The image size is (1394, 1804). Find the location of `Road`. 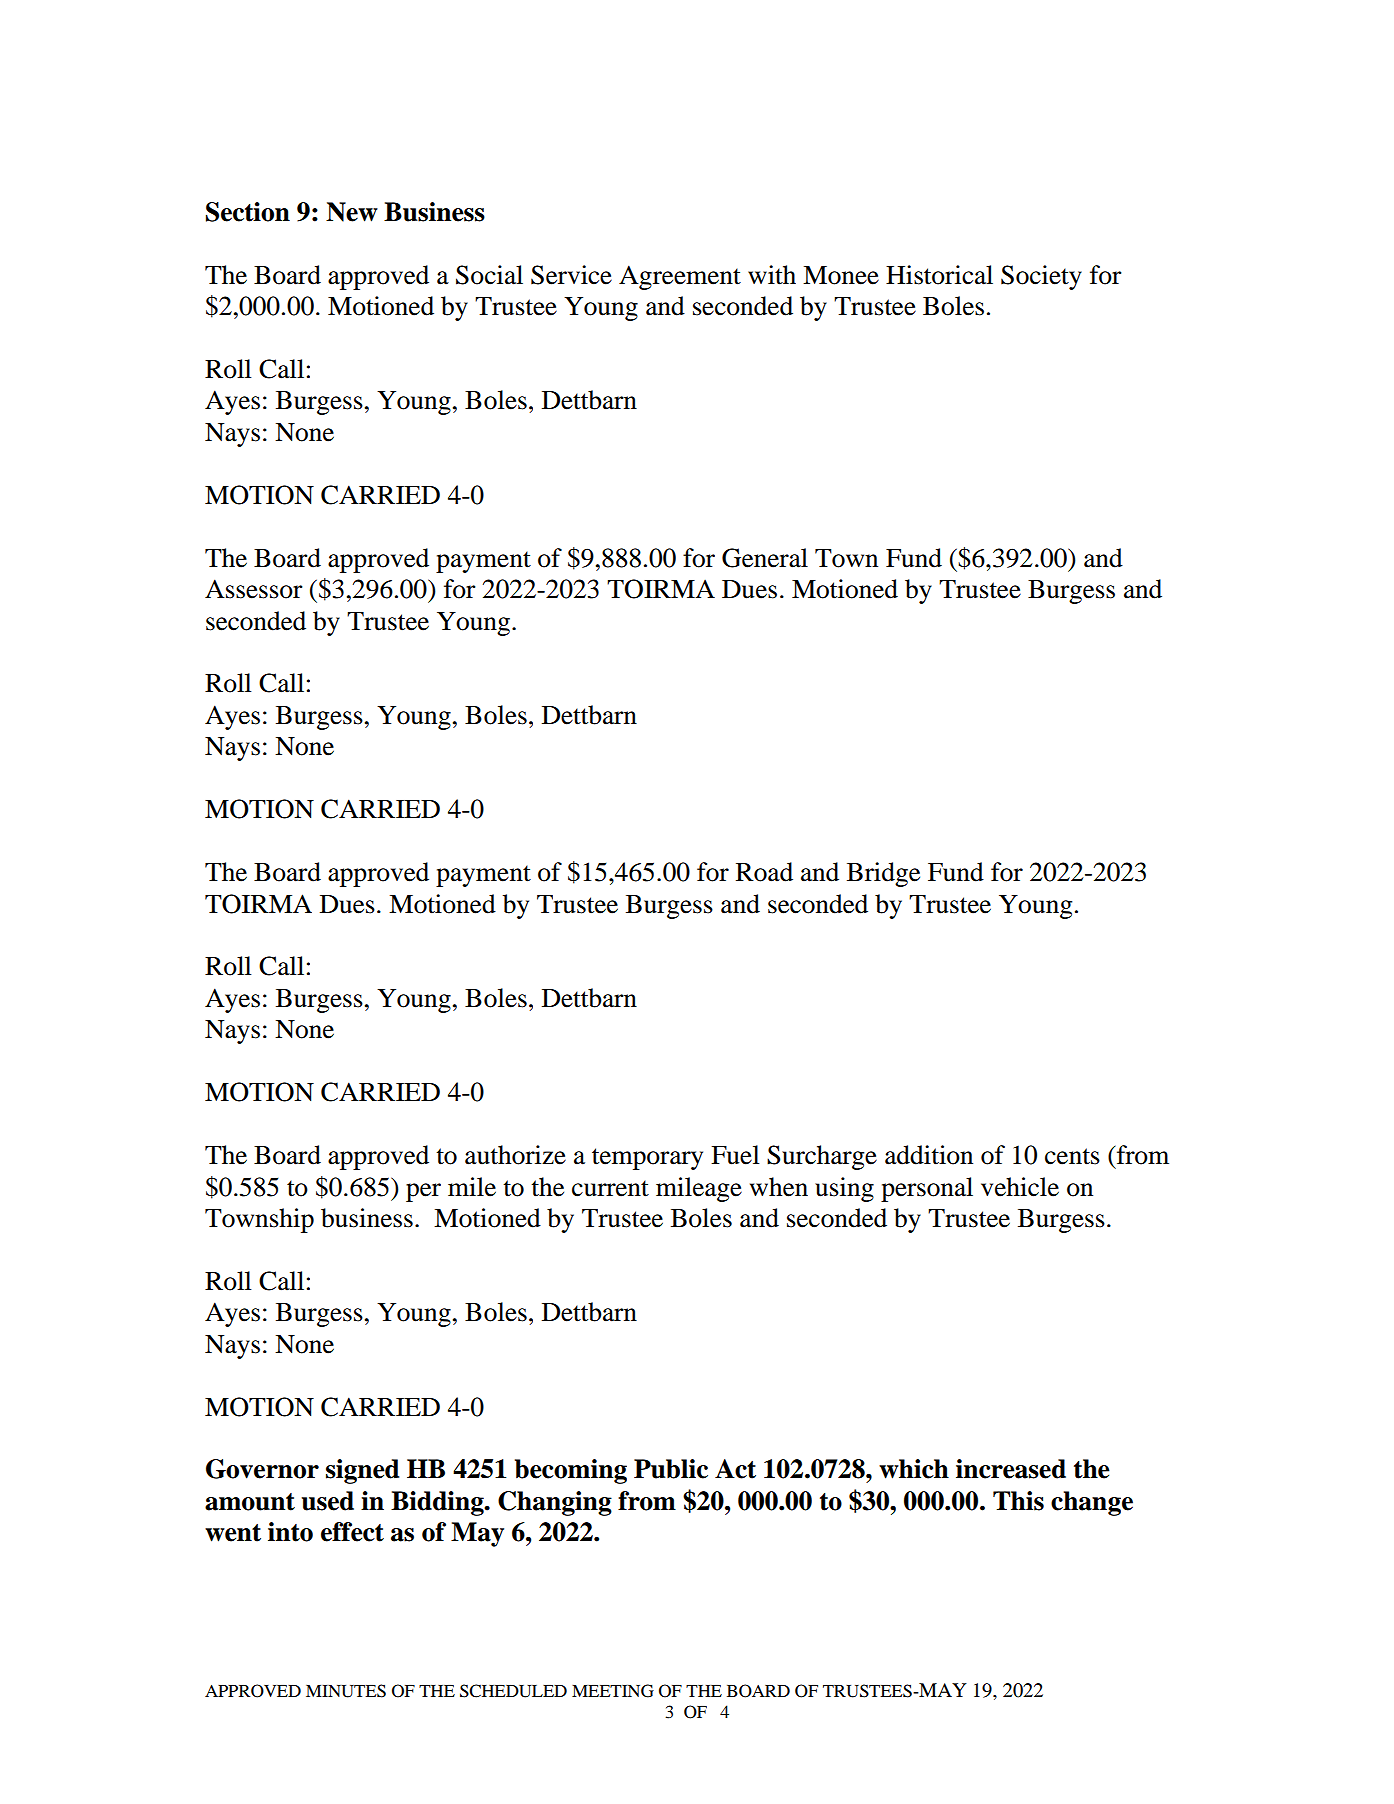

Road is located at coordinates (764, 872).
